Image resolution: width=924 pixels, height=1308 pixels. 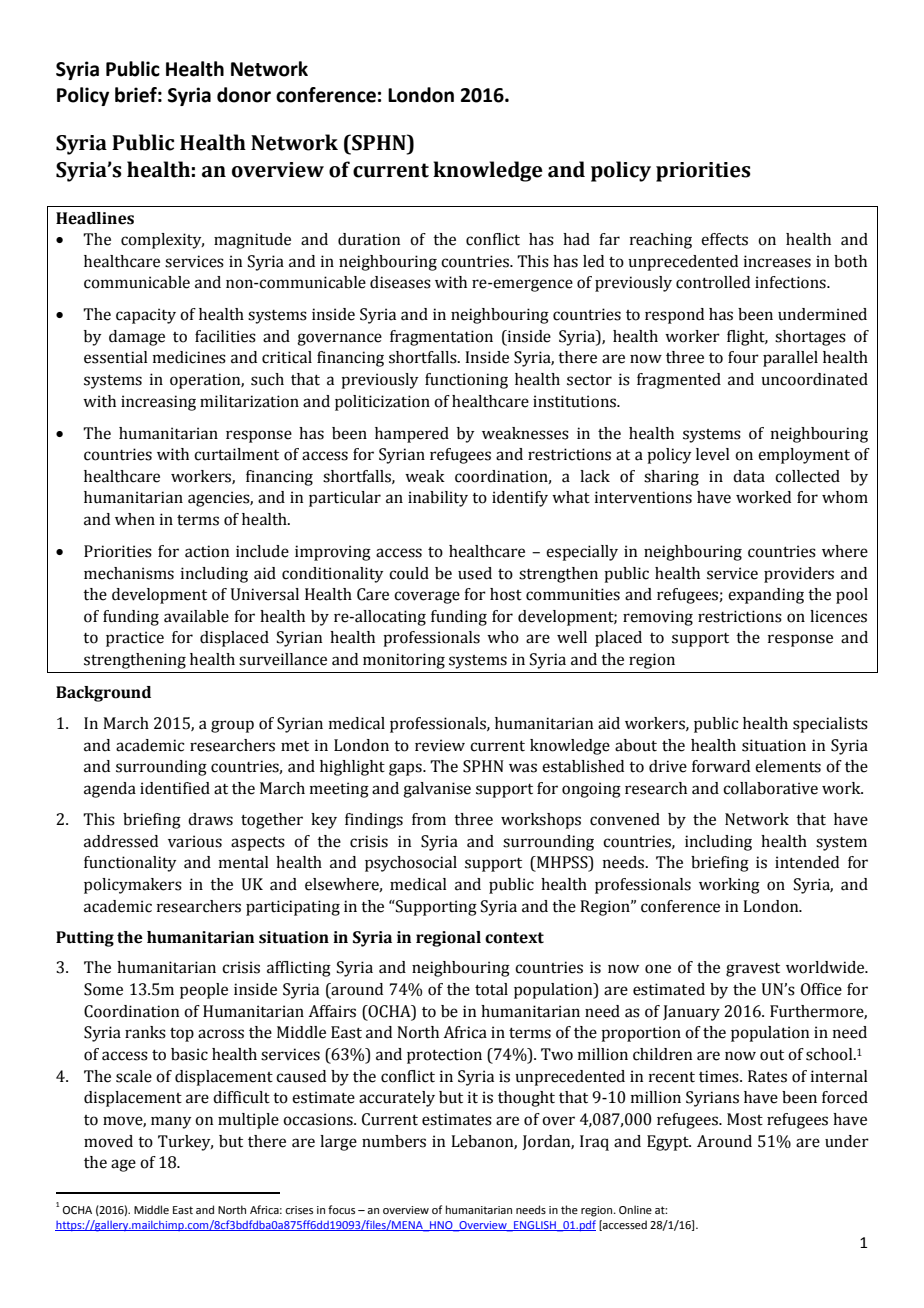 What do you see at coordinates (189, 357) in the page?
I see `medicines` at bounding box center [189, 357].
